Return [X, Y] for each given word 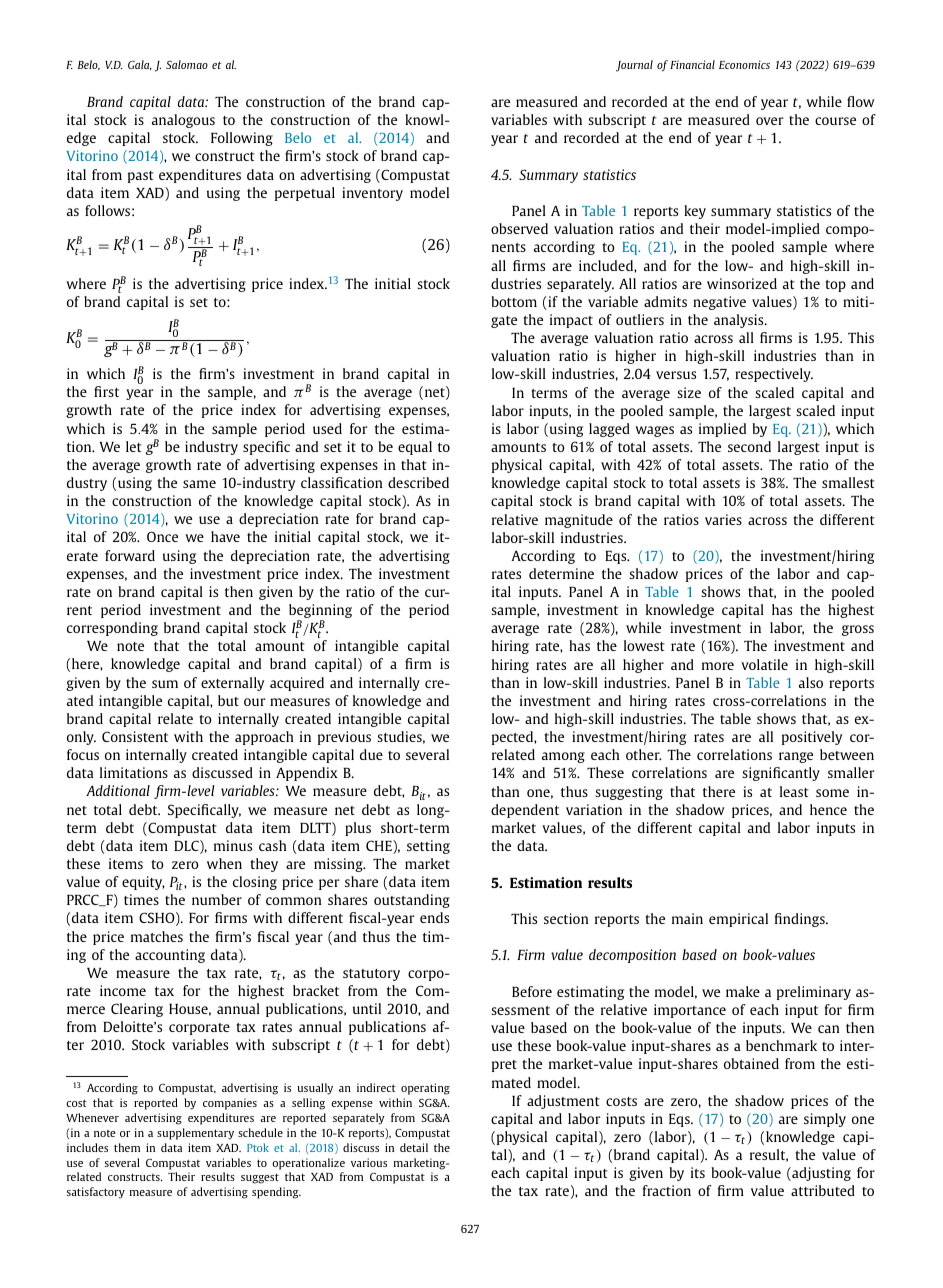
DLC [187, 847]
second [749, 446]
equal [415, 448]
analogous [183, 121]
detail [414, 1147]
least [794, 791]
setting [428, 847]
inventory [372, 194]
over [769, 121]
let [134, 446]
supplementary [195, 1134]
